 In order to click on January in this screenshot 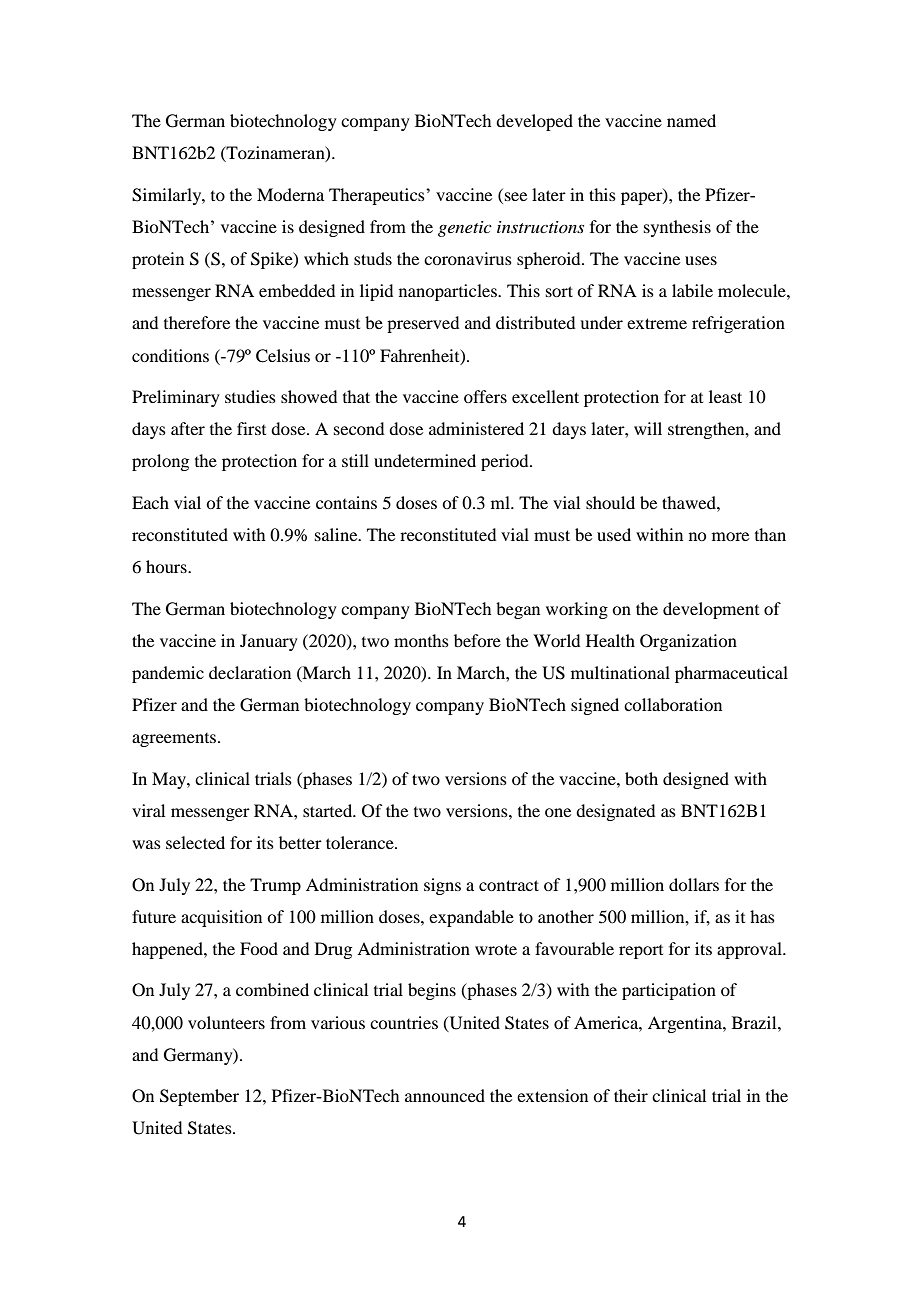, I will do `click(269, 642)`.
